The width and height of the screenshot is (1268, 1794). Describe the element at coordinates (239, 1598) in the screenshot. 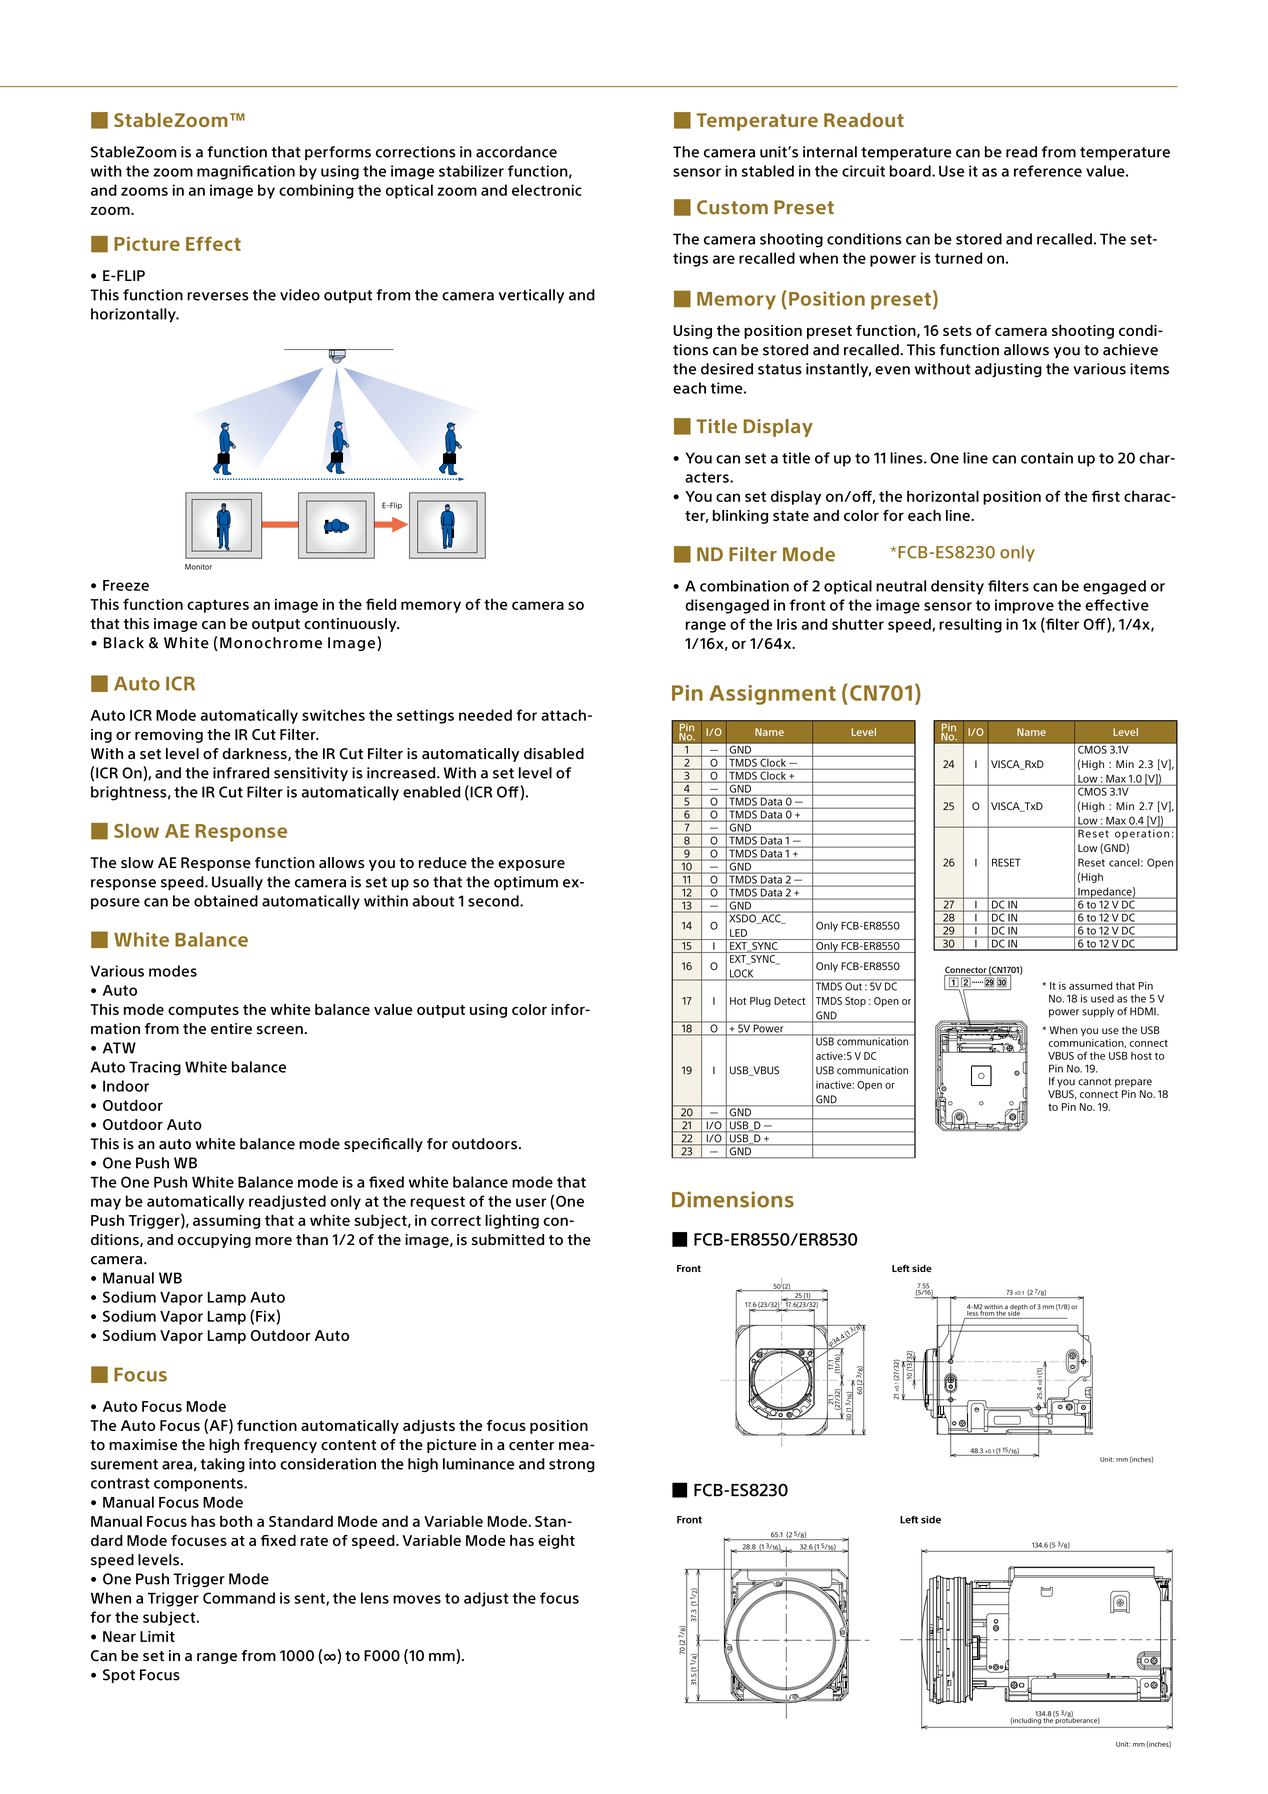

I see `Command` at that location.
